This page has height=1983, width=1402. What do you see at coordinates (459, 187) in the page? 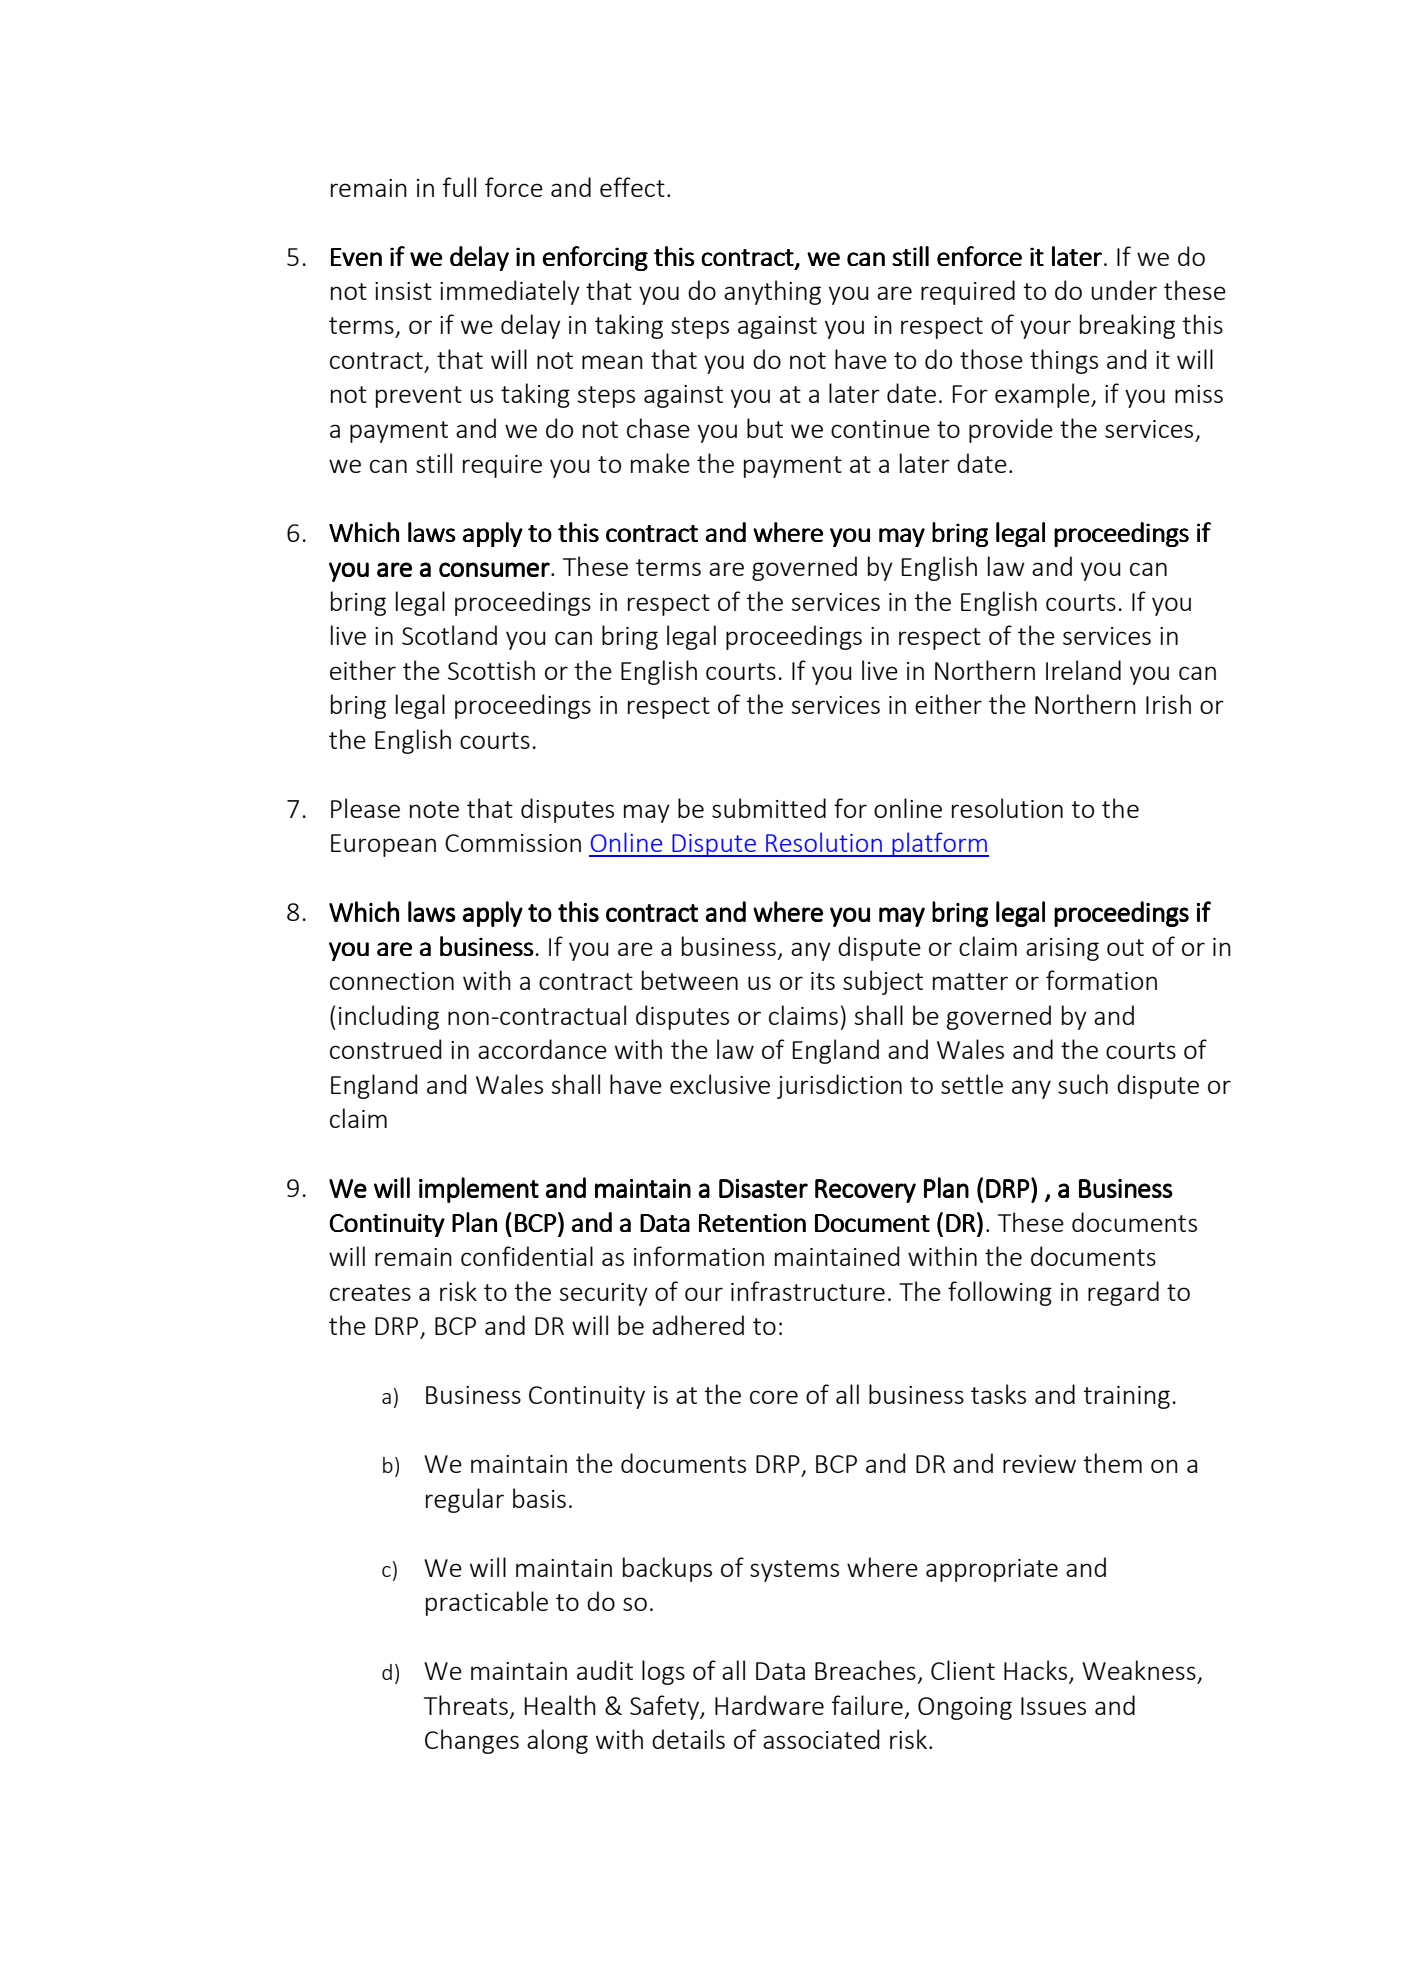
I see `full` at bounding box center [459, 187].
